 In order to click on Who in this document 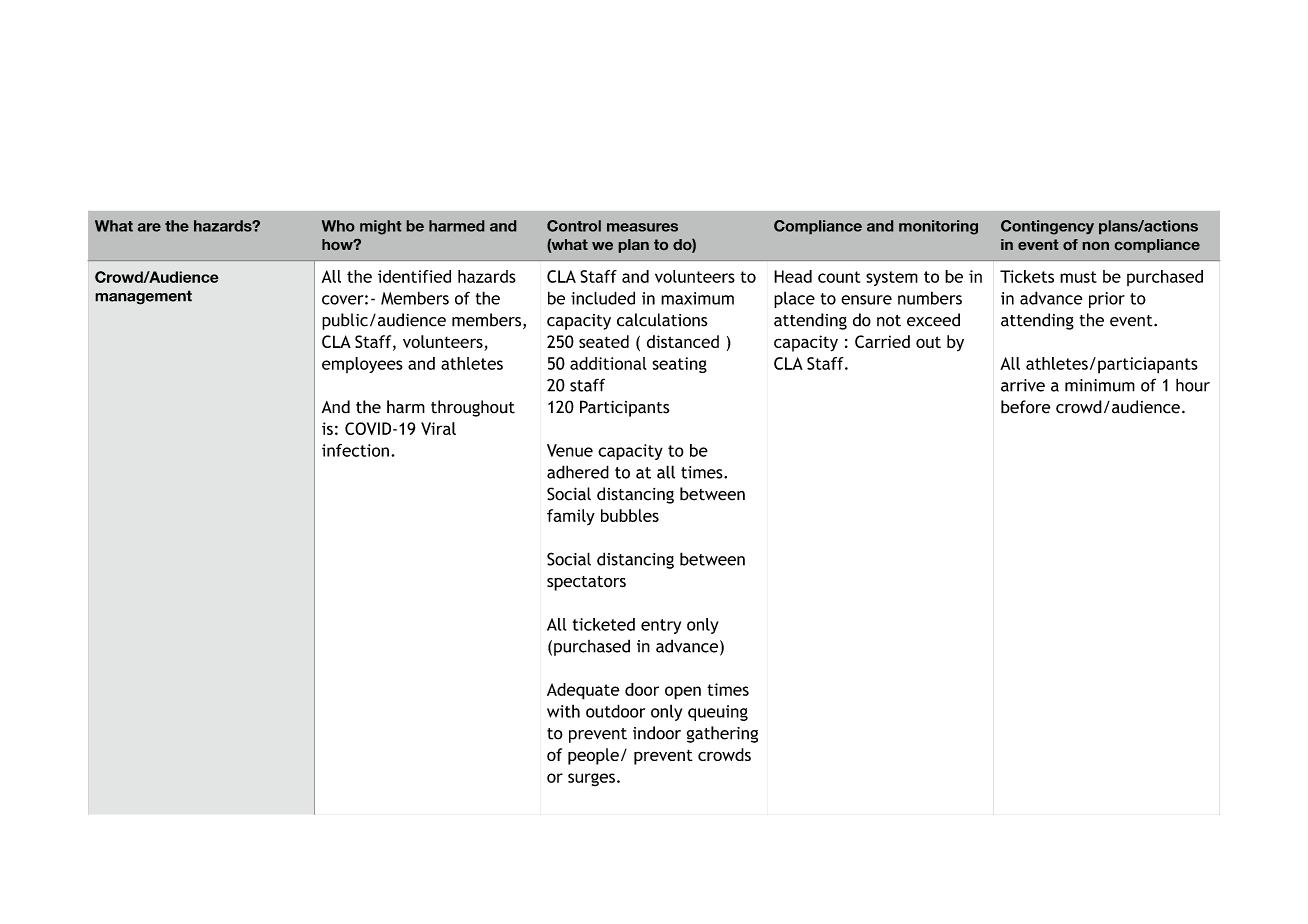, I will do `click(338, 226)`.
